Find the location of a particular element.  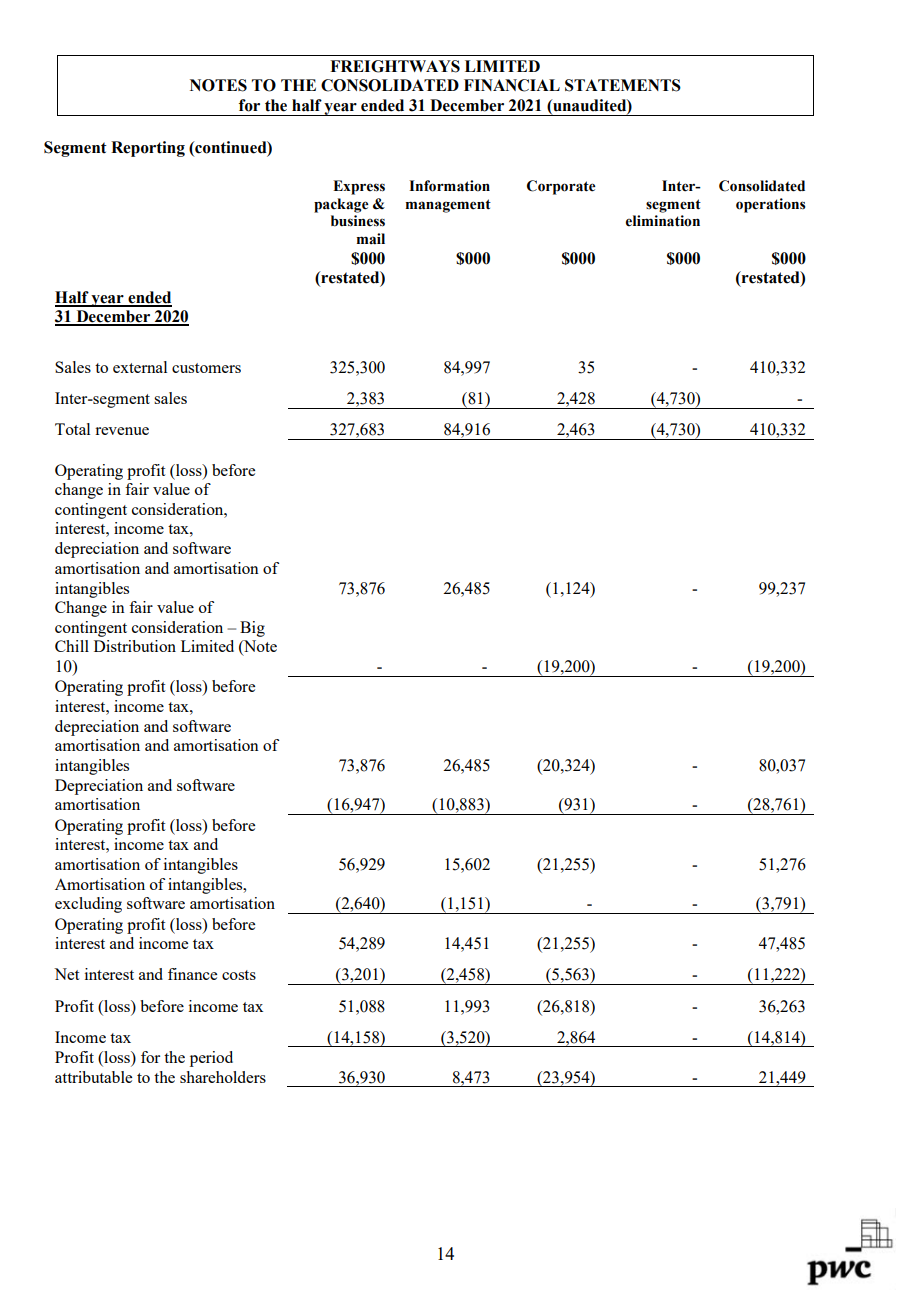

STATEMENTS is located at coordinates (623, 85).
